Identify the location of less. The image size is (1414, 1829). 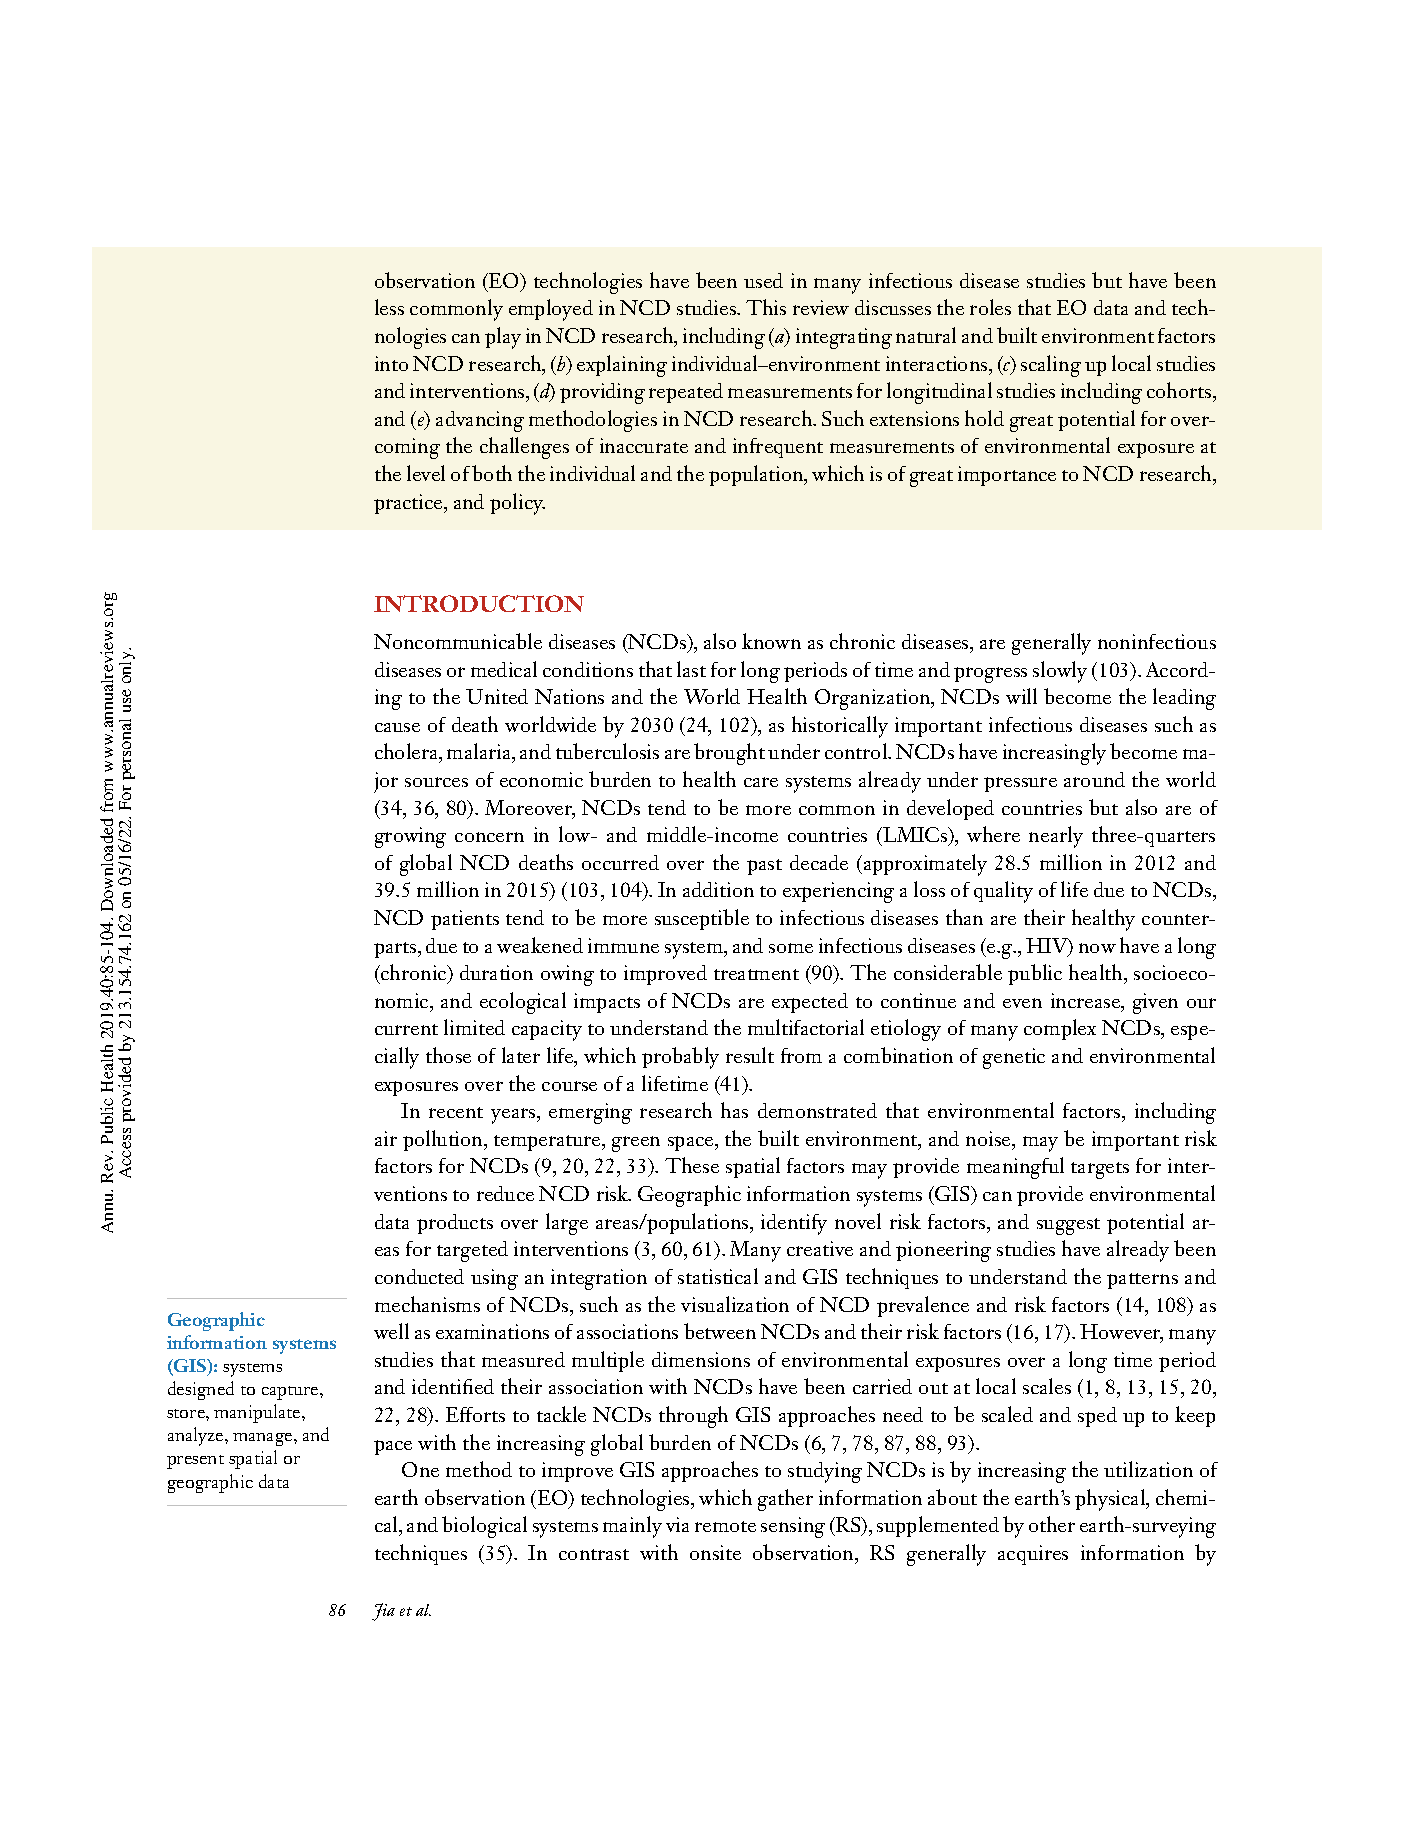
(389, 307).
